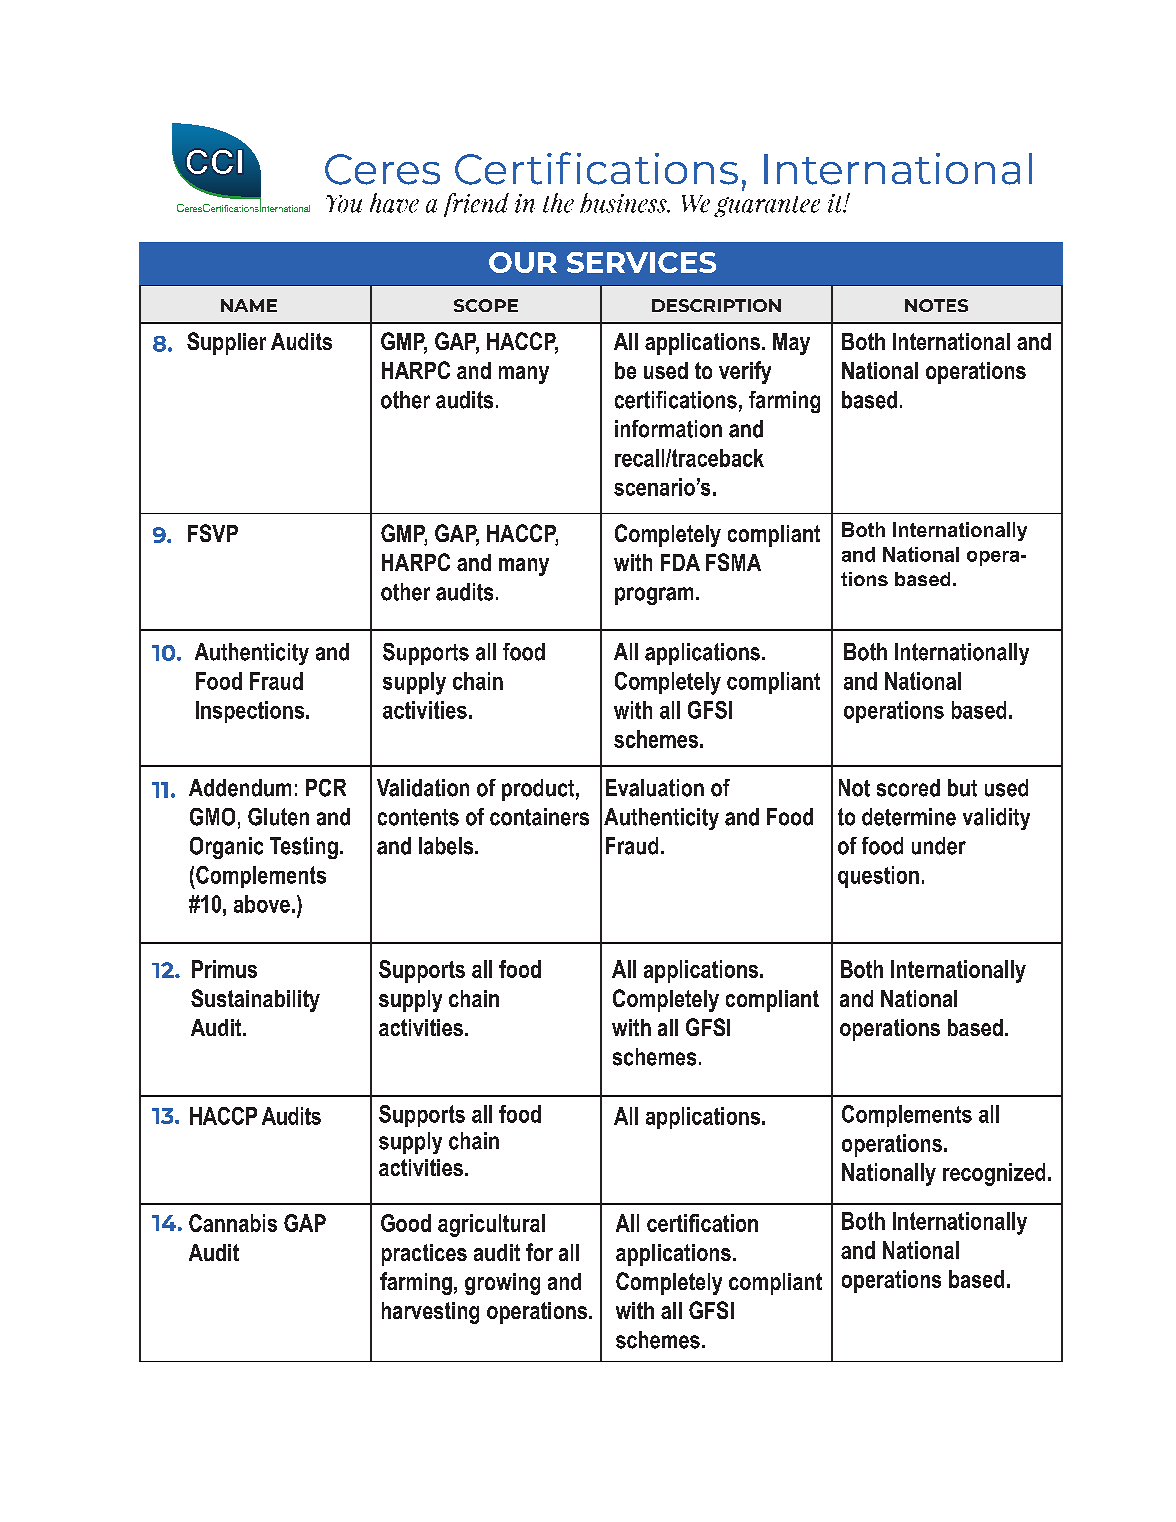 This page has height=1522, width=1176. What do you see at coordinates (491, 1225) in the page?
I see `agricultural` at bounding box center [491, 1225].
